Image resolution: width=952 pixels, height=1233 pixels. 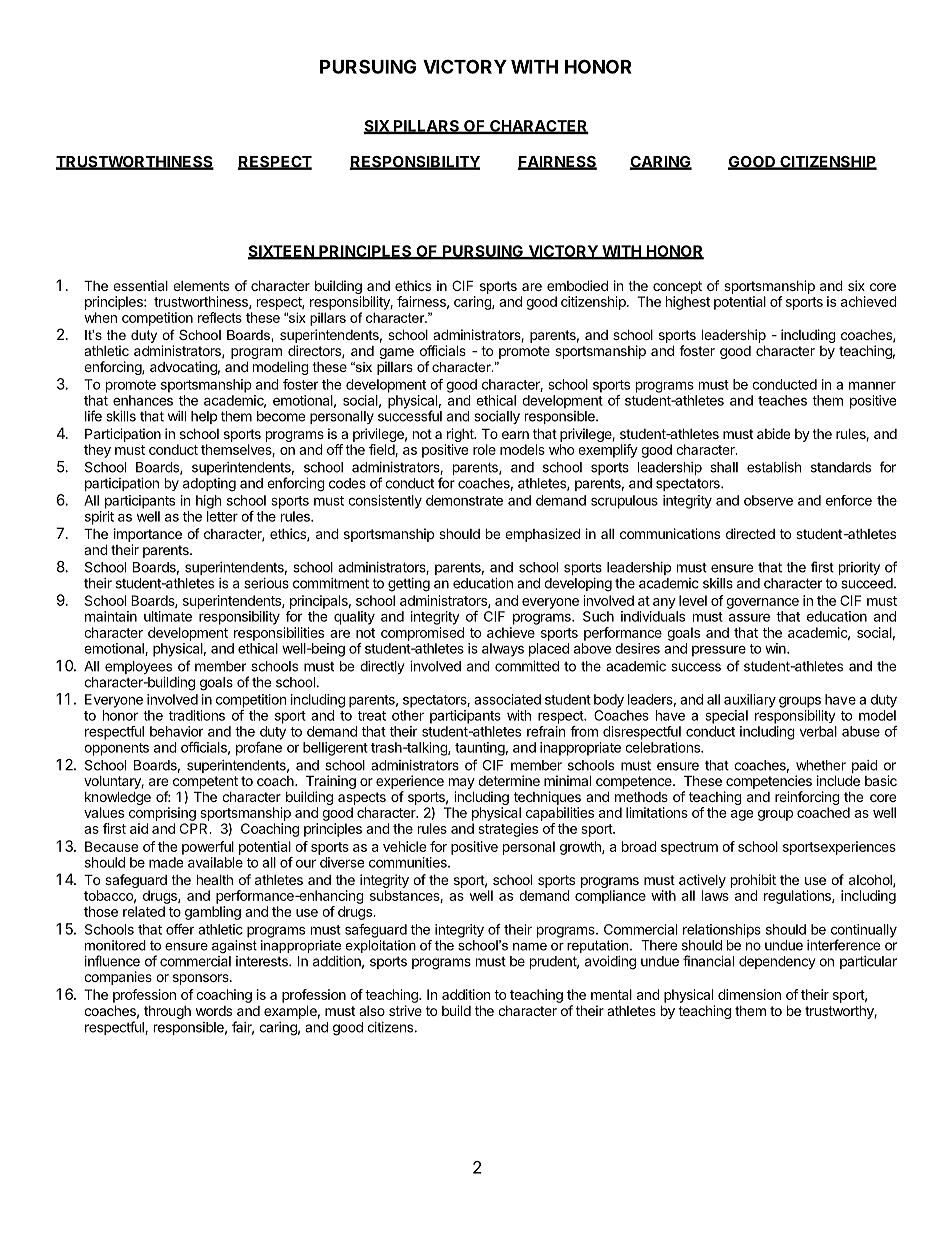 What do you see at coordinates (222, 516) in the screenshot?
I see `letter` at bounding box center [222, 516].
